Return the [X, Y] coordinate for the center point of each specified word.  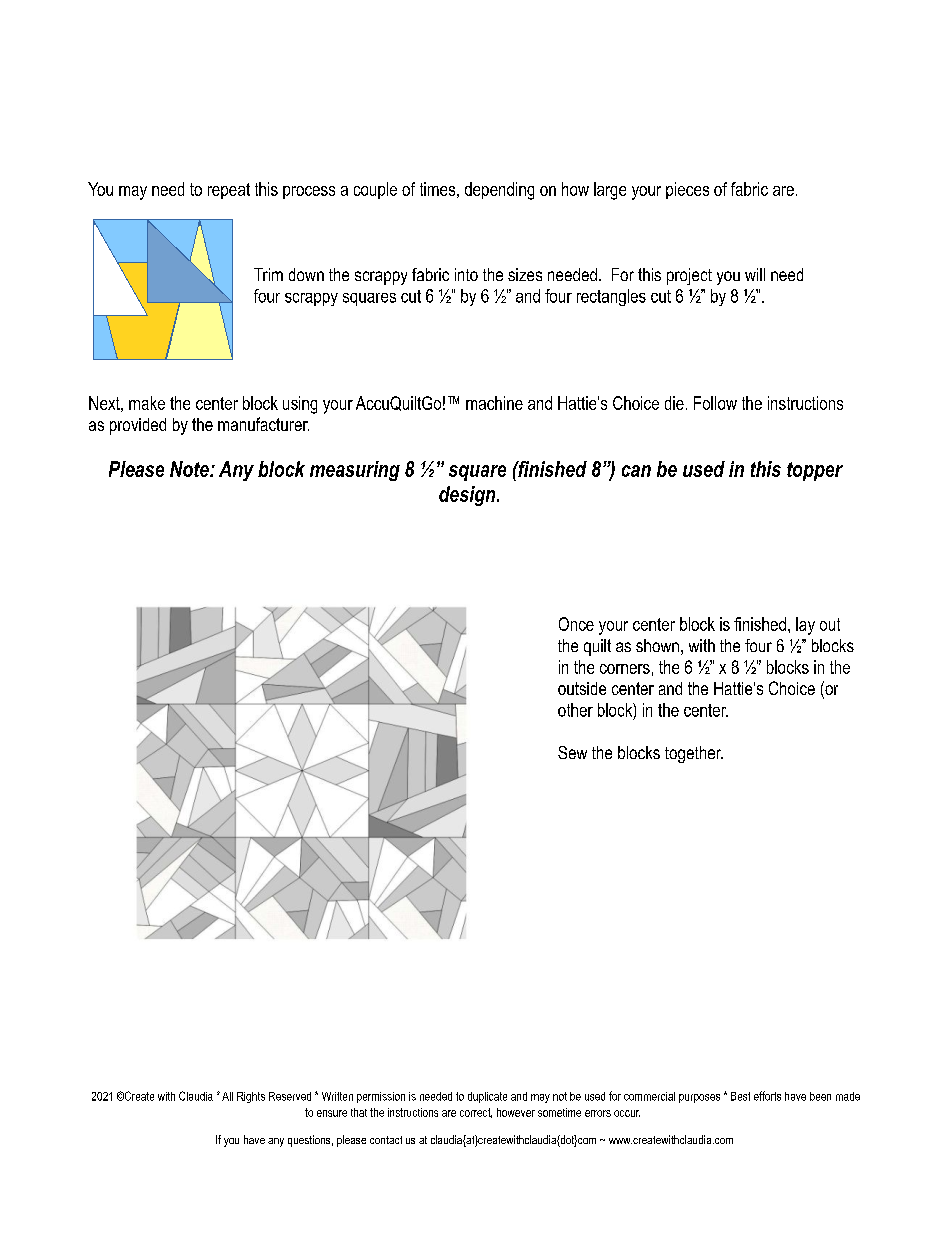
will [755, 274]
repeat [229, 191]
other [575, 710]
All [227, 1096]
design [468, 496]
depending [499, 191]
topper [815, 471]
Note [190, 469]
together [694, 754]
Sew [572, 752]
